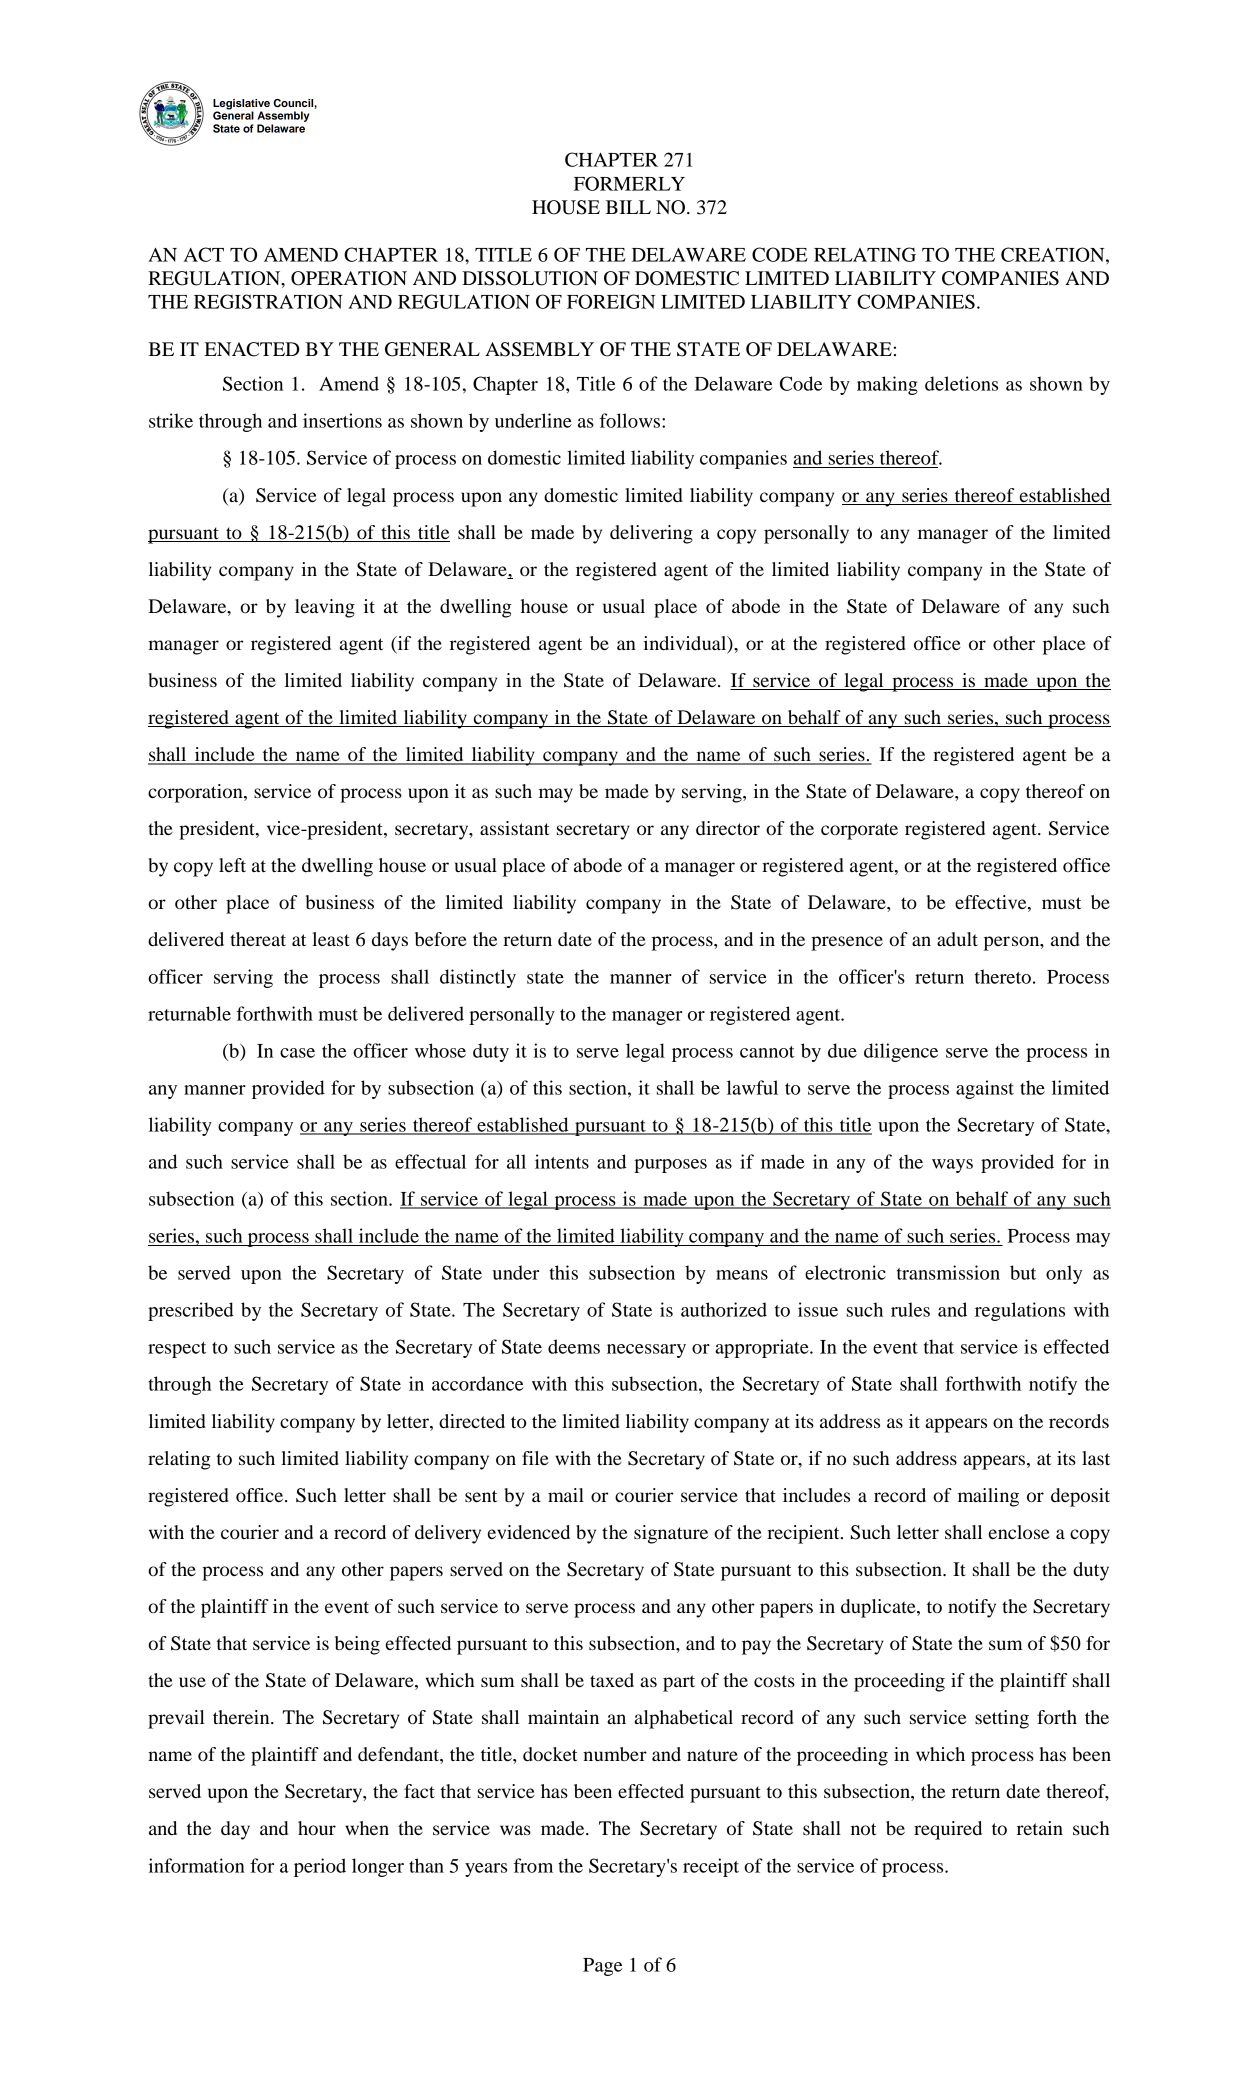 The width and height of the page is (1259, 2074). Describe the element at coordinates (670, 1166) in the page. I see `purposes` at that location.
